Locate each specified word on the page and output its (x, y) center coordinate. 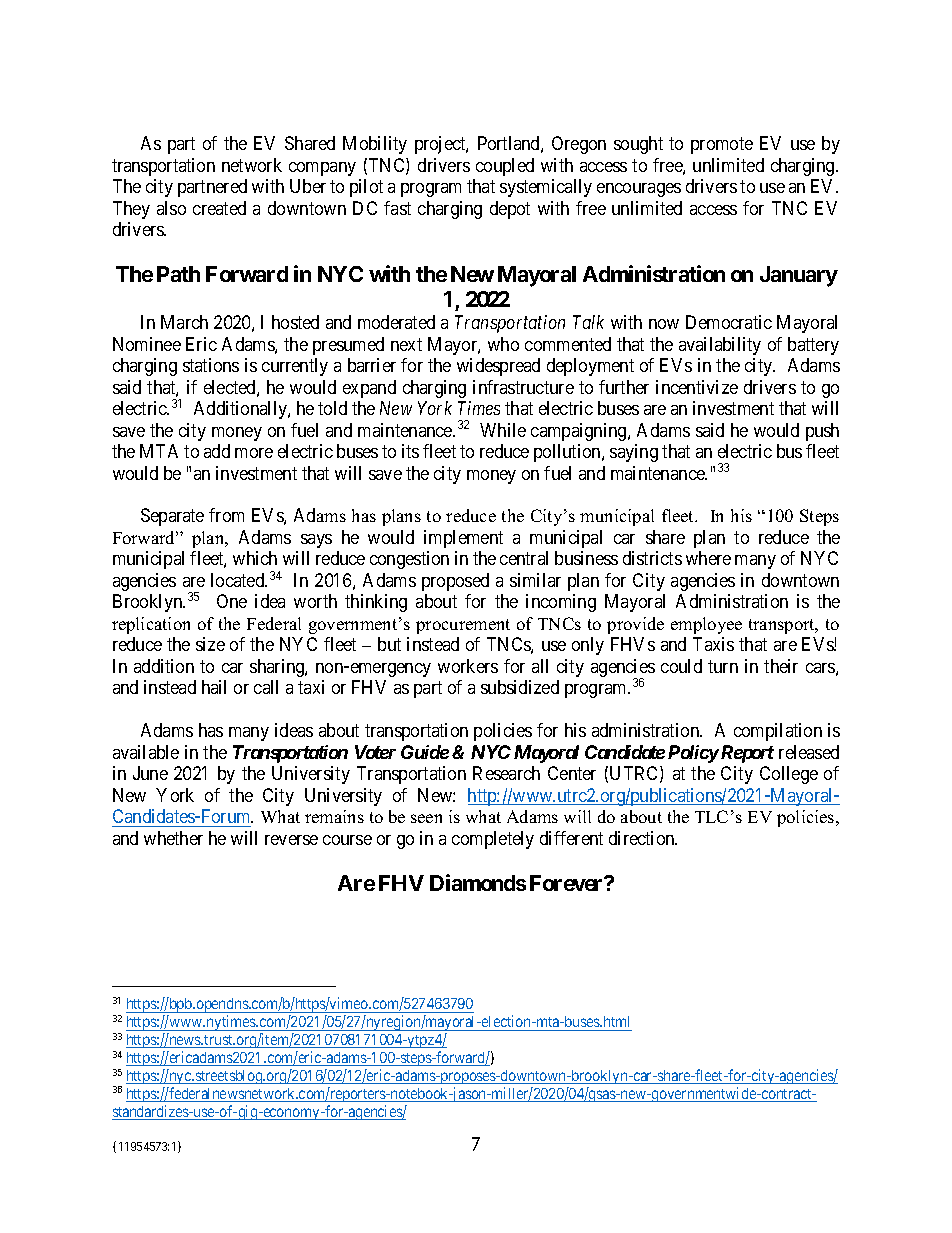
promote (722, 145)
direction (643, 838)
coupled (505, 167)
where (708, 558)
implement (463, 539)
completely (493, 840)
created (219, 208)
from (226, 515)
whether (173, 838)
